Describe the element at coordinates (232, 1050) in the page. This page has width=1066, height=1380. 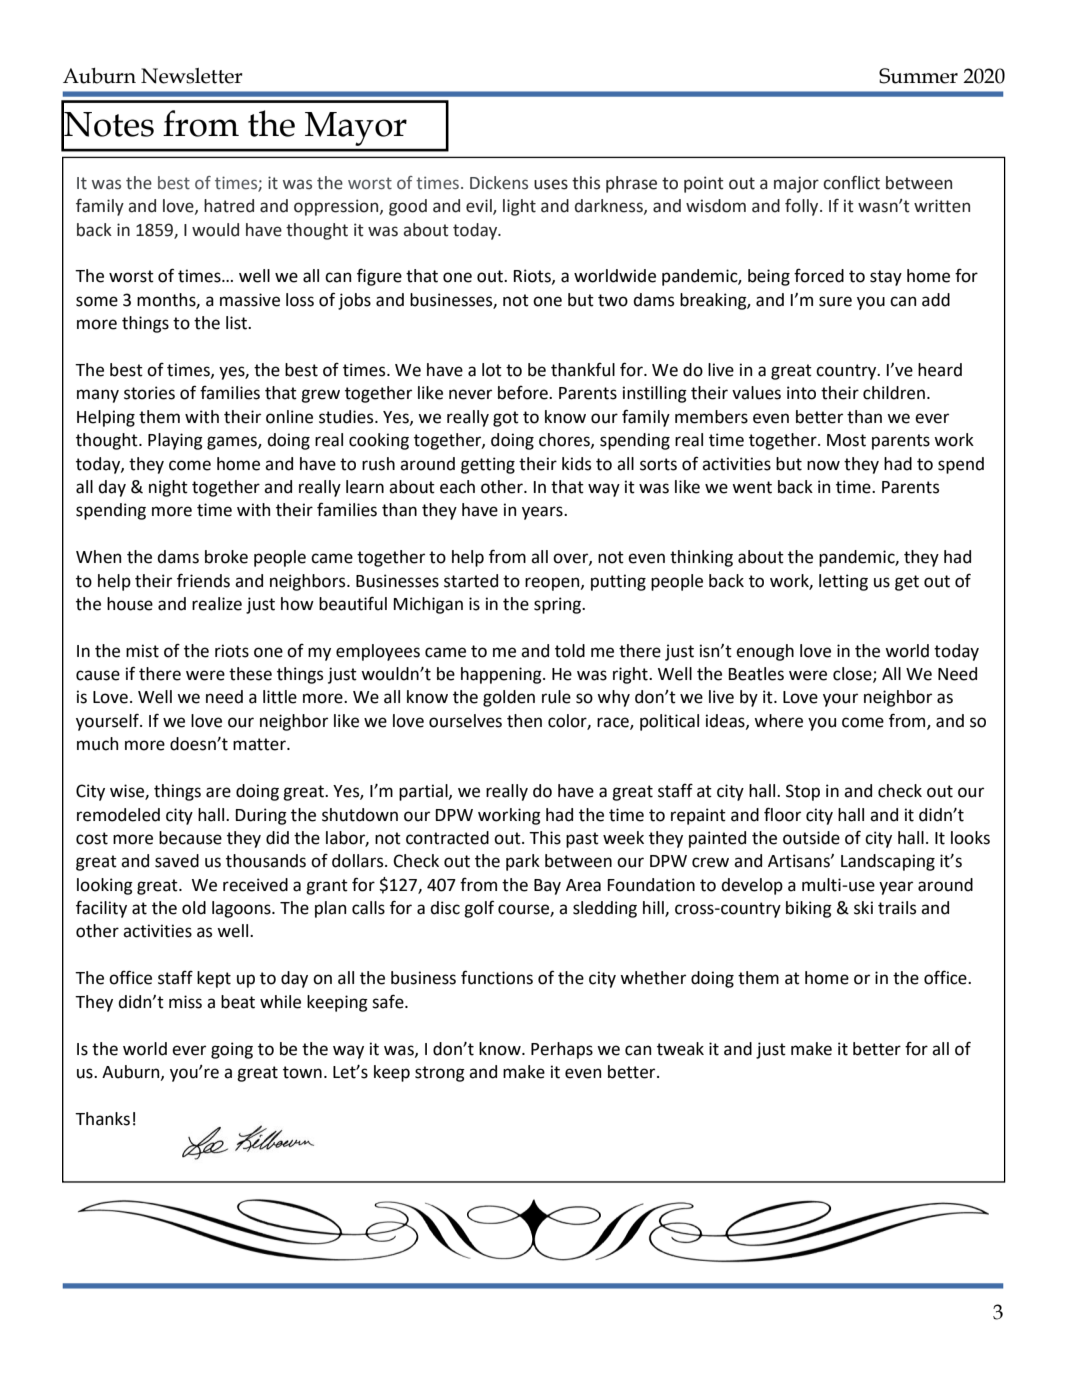
I see `going` at that location.
